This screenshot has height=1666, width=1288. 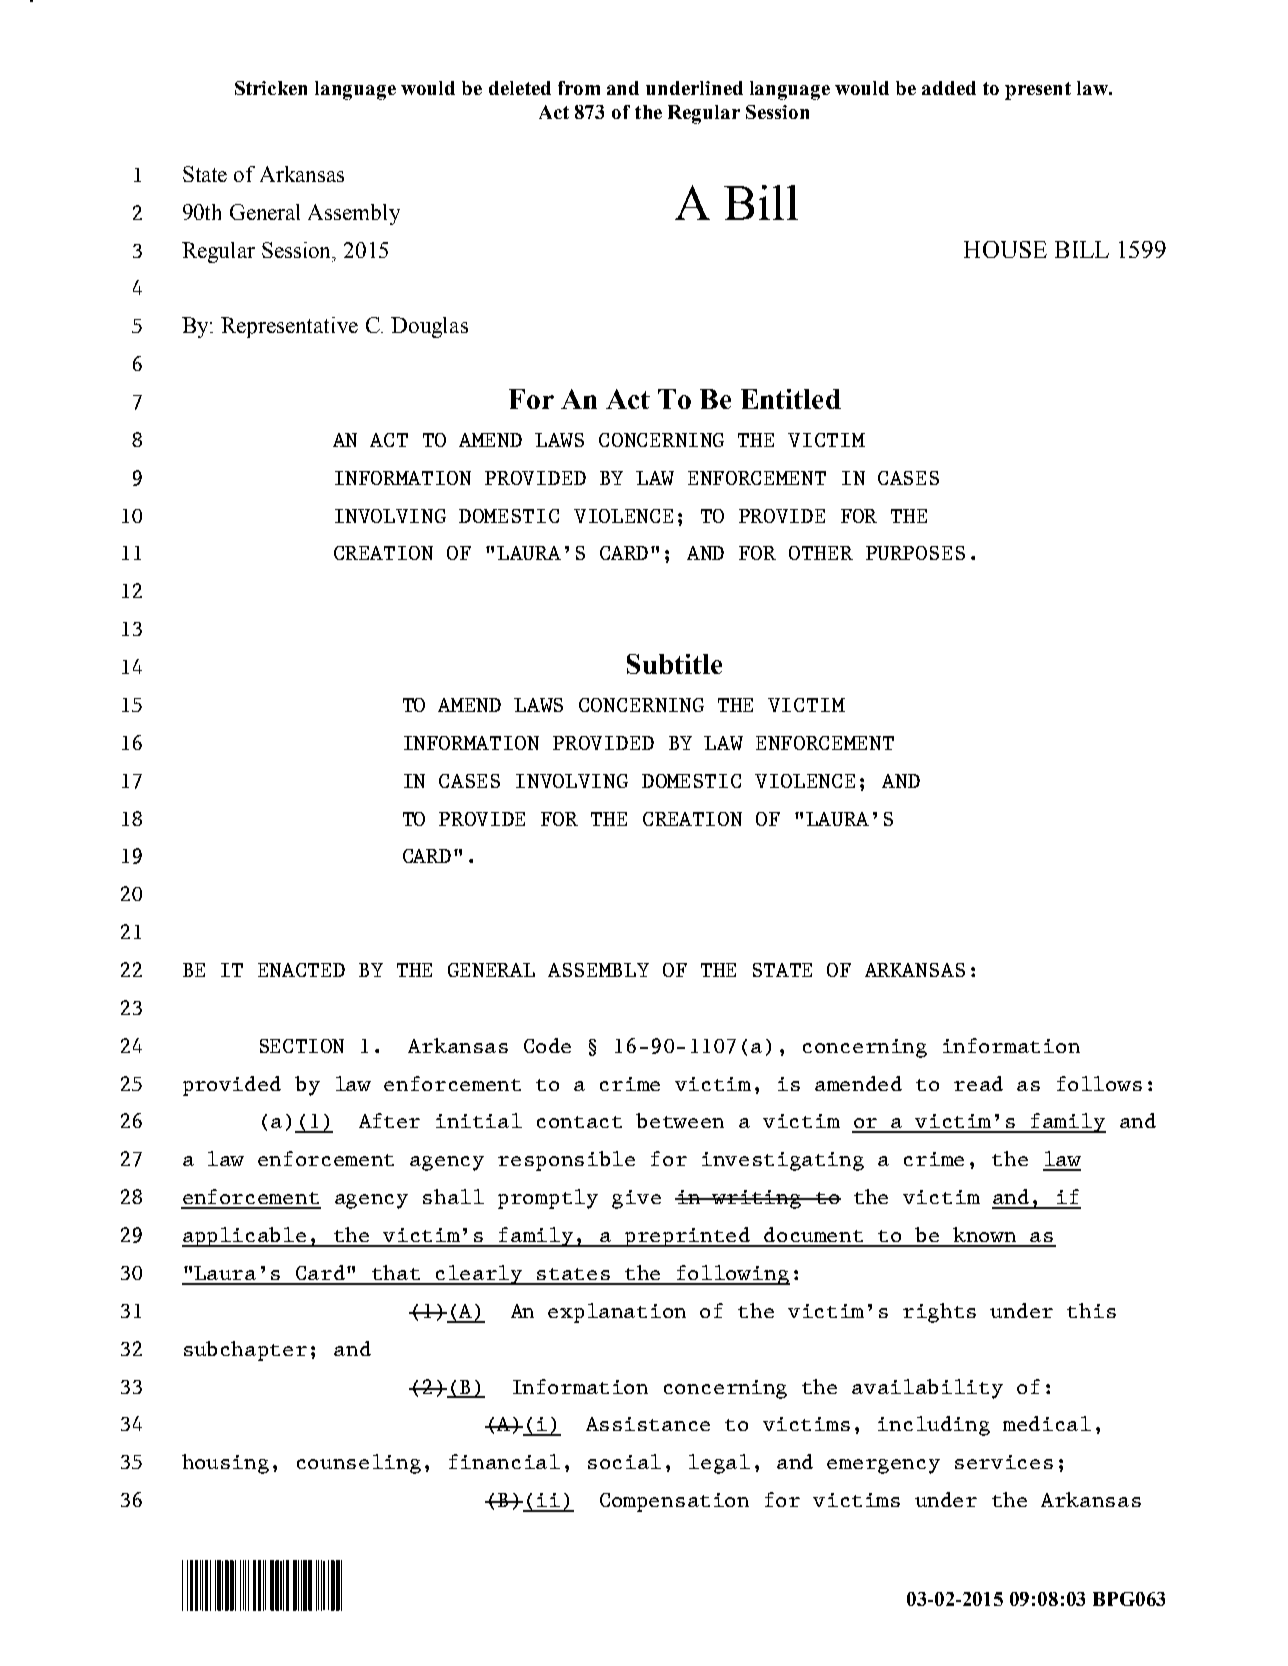 What do you see at coordinates (302, 1046) in the screenshot?
I see `SECTION` at bounding box center [302, 1046].
